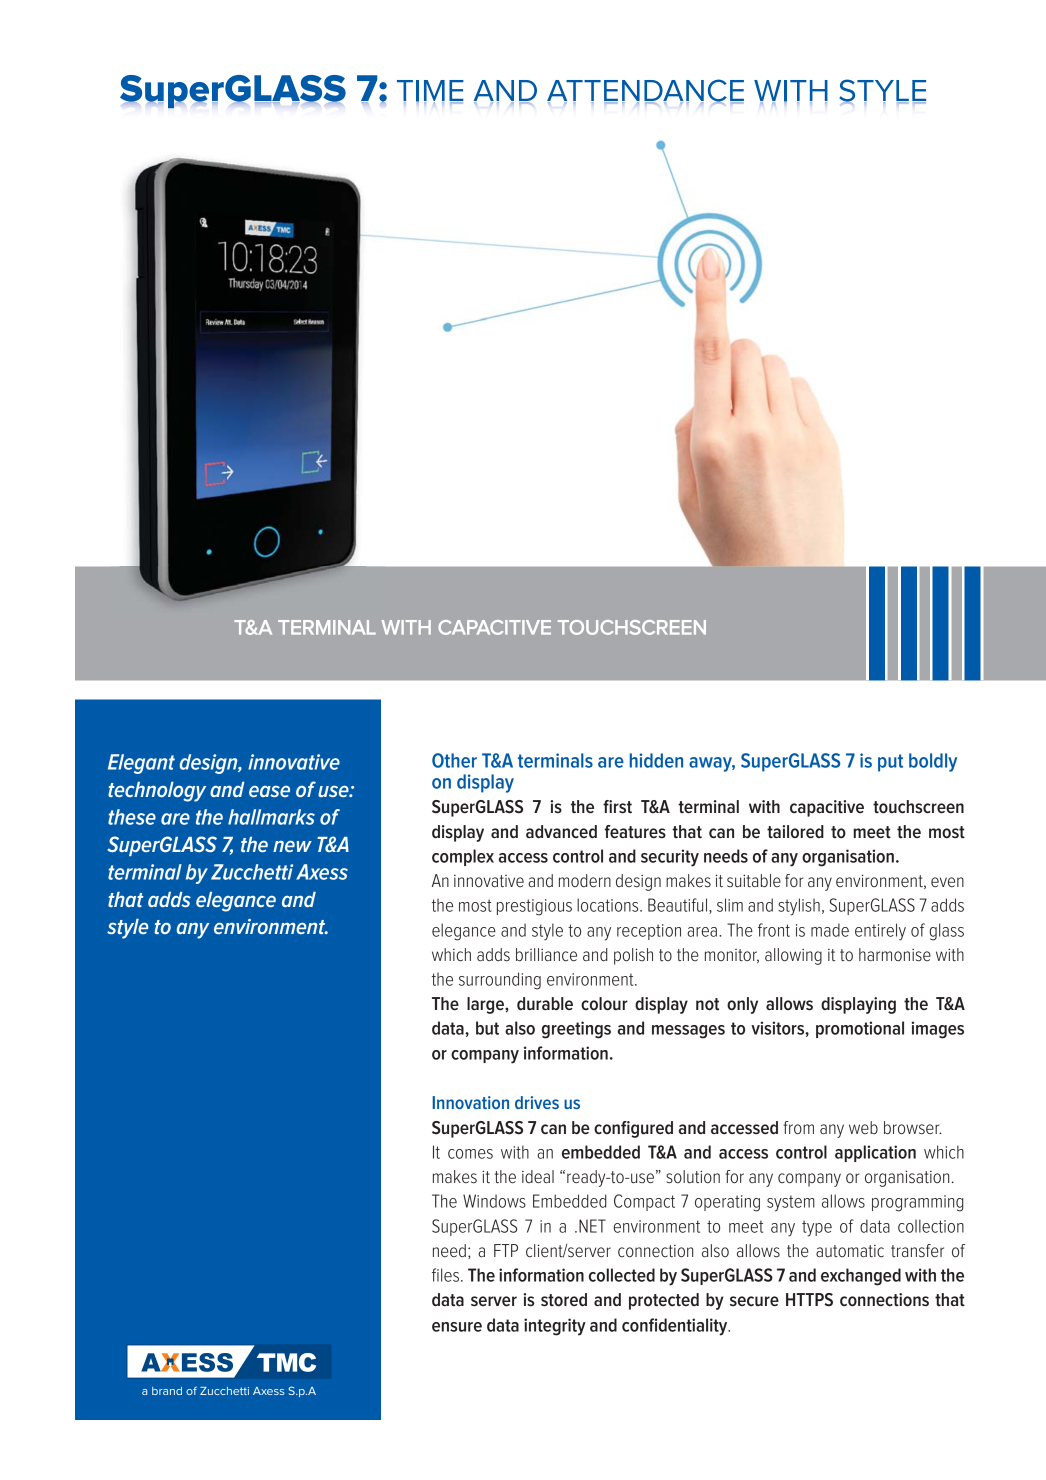 Image resolution: width=1046 pixels, height=1480 pixels. Describe the element at coordinates (167, 1391) in the document. I see `brand` at that location.
